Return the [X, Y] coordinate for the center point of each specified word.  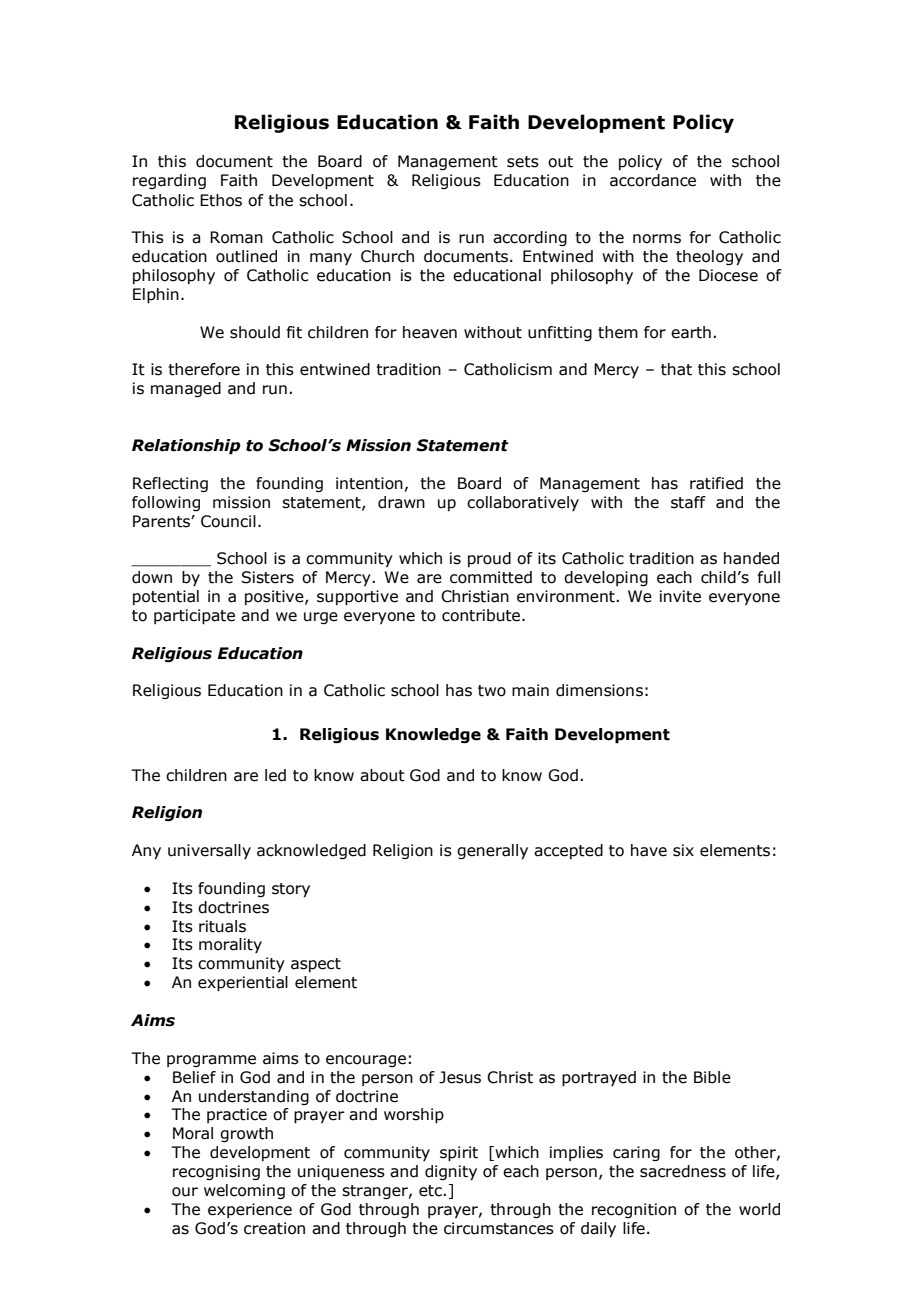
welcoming [244, 1191]
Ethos [221, 200]
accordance [653, 180]
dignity [451, 1173]
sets [523, 162]
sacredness [683, 1171]
